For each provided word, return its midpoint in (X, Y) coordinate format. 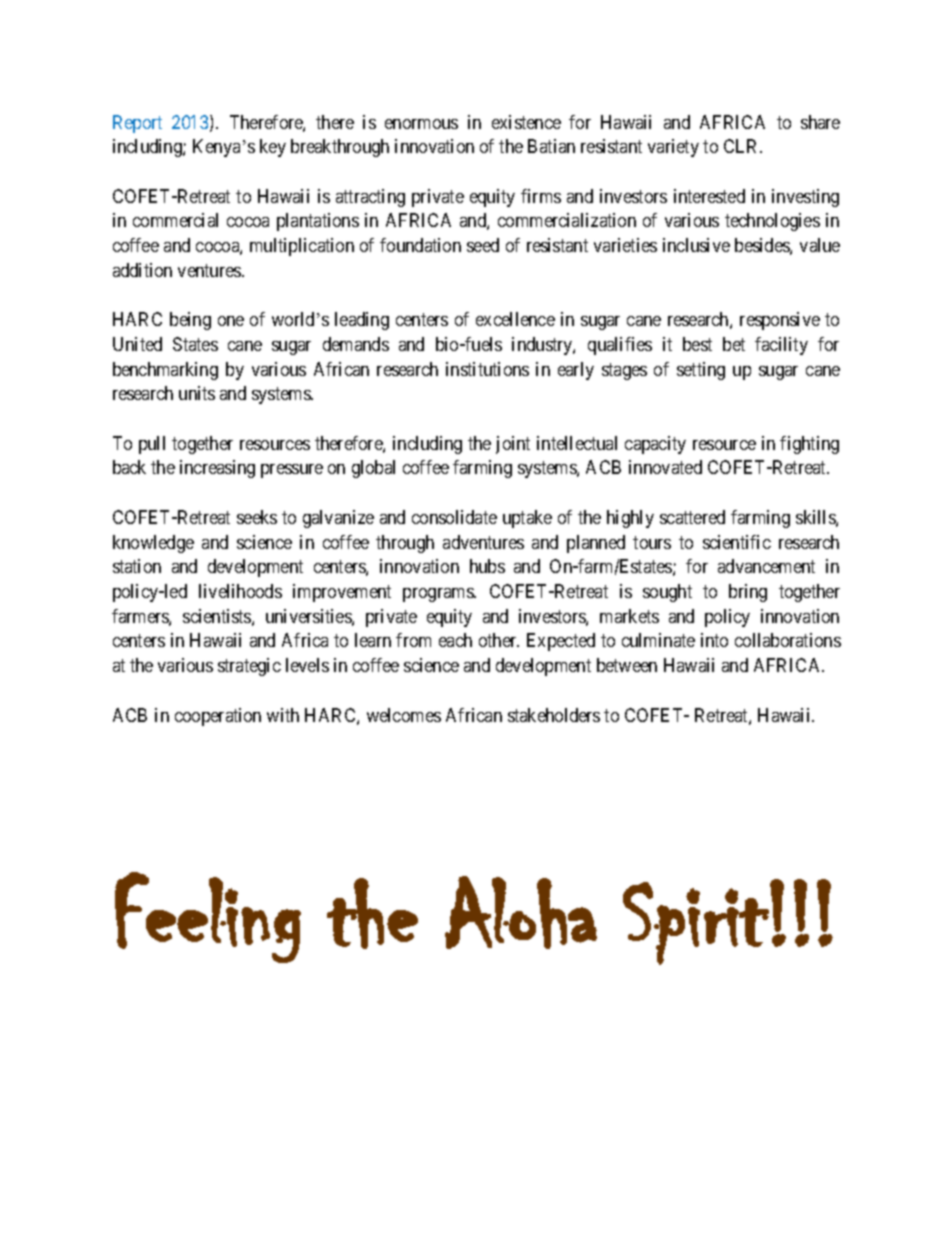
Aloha (521, 912)
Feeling (208, 917)
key (273, 148)
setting (701, 371)
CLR (743, 146)
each (455, 640)
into (714, 640)
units (197, 393)
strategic (249, 667)
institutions (487, 369)
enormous (421, 124)
